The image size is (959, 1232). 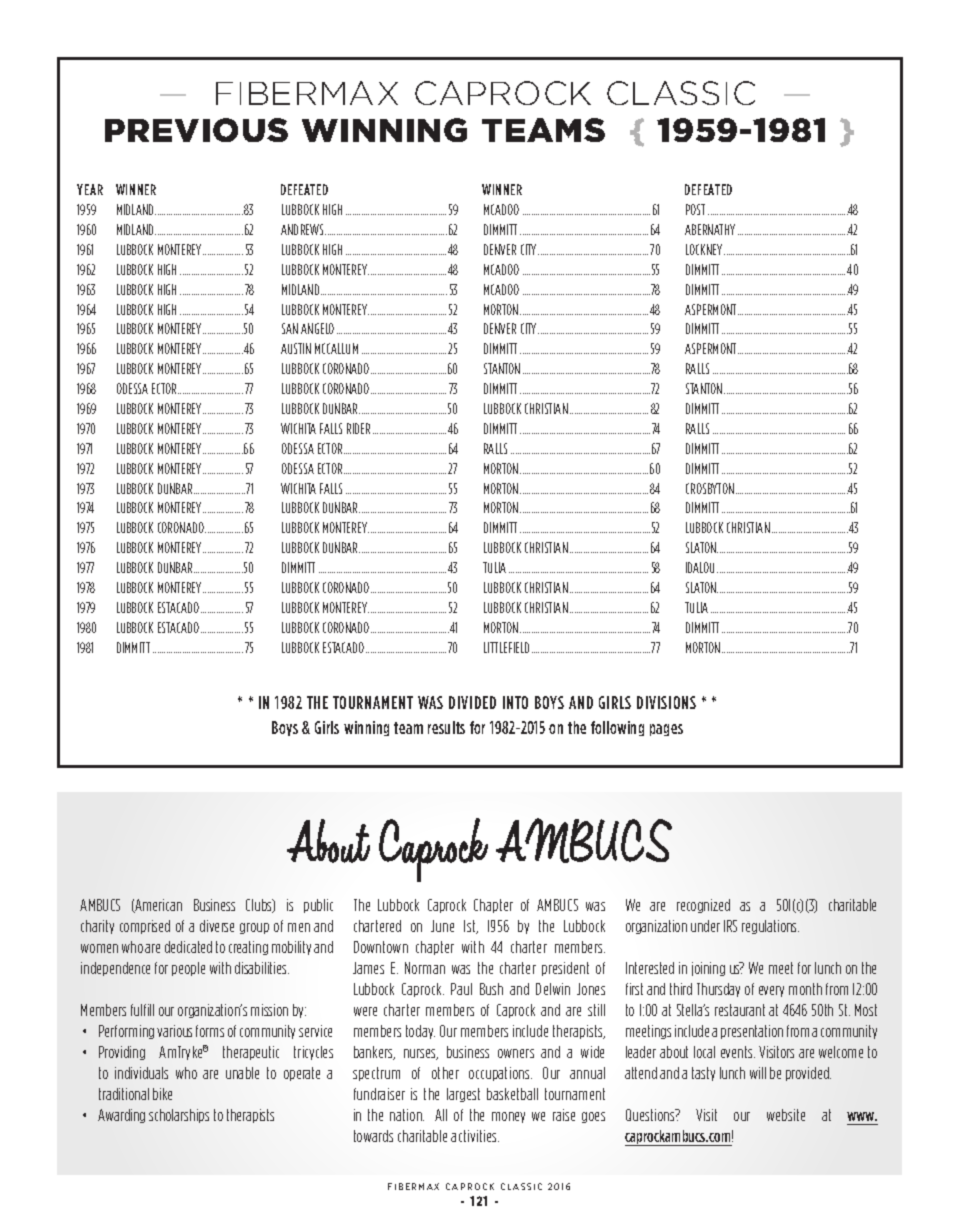 I want to click on SAN, so click(x=290, y=328).
